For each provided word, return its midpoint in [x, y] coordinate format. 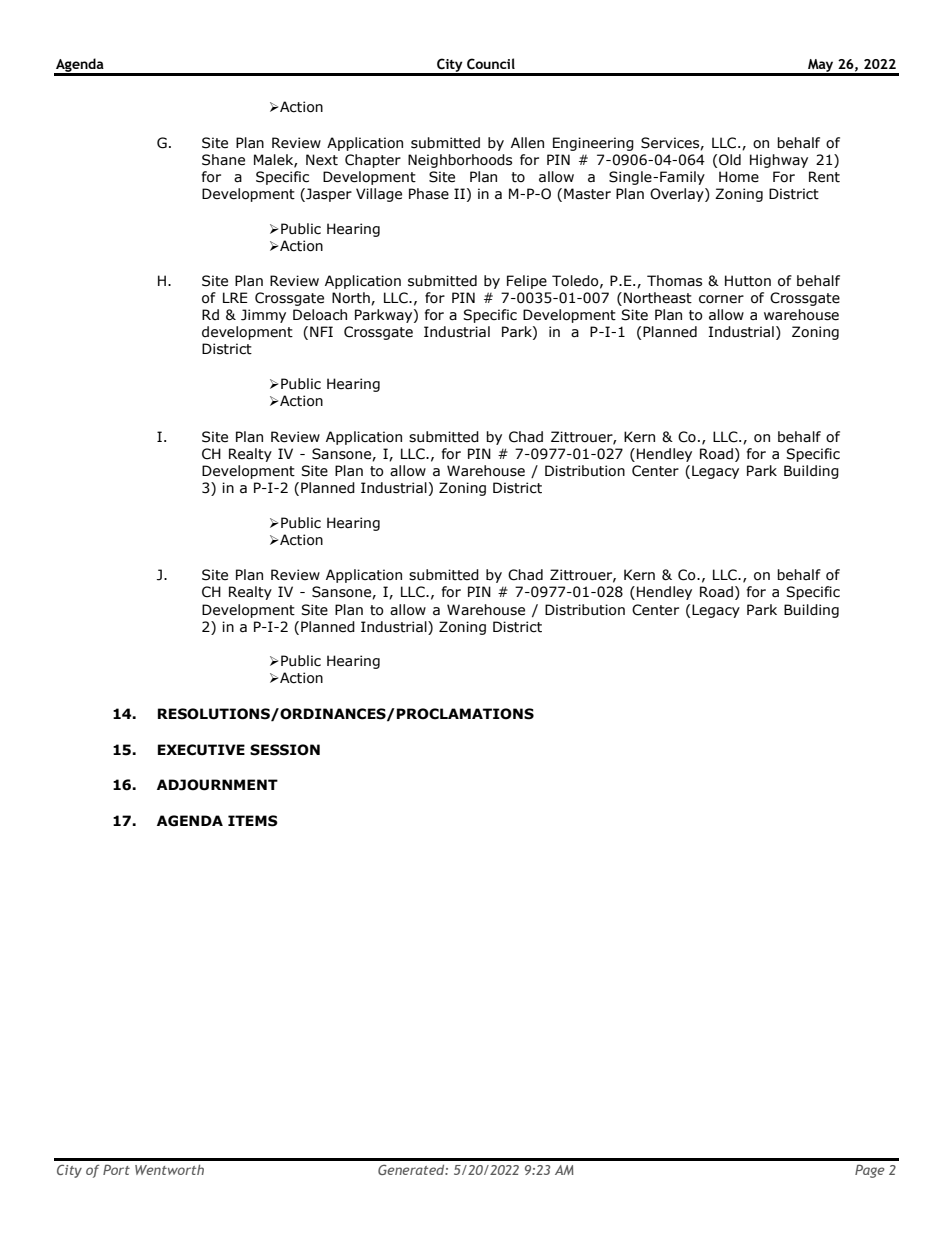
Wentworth [169, 1170]
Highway [779, 161]
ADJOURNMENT [217, 785]
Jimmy [263, 316]
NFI [321, 331]
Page [870, 1171]
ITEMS [253, 821]
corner [721, 299]
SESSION [285, 750]
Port [116, 1169]
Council [491, 64]
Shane [223, 160]
